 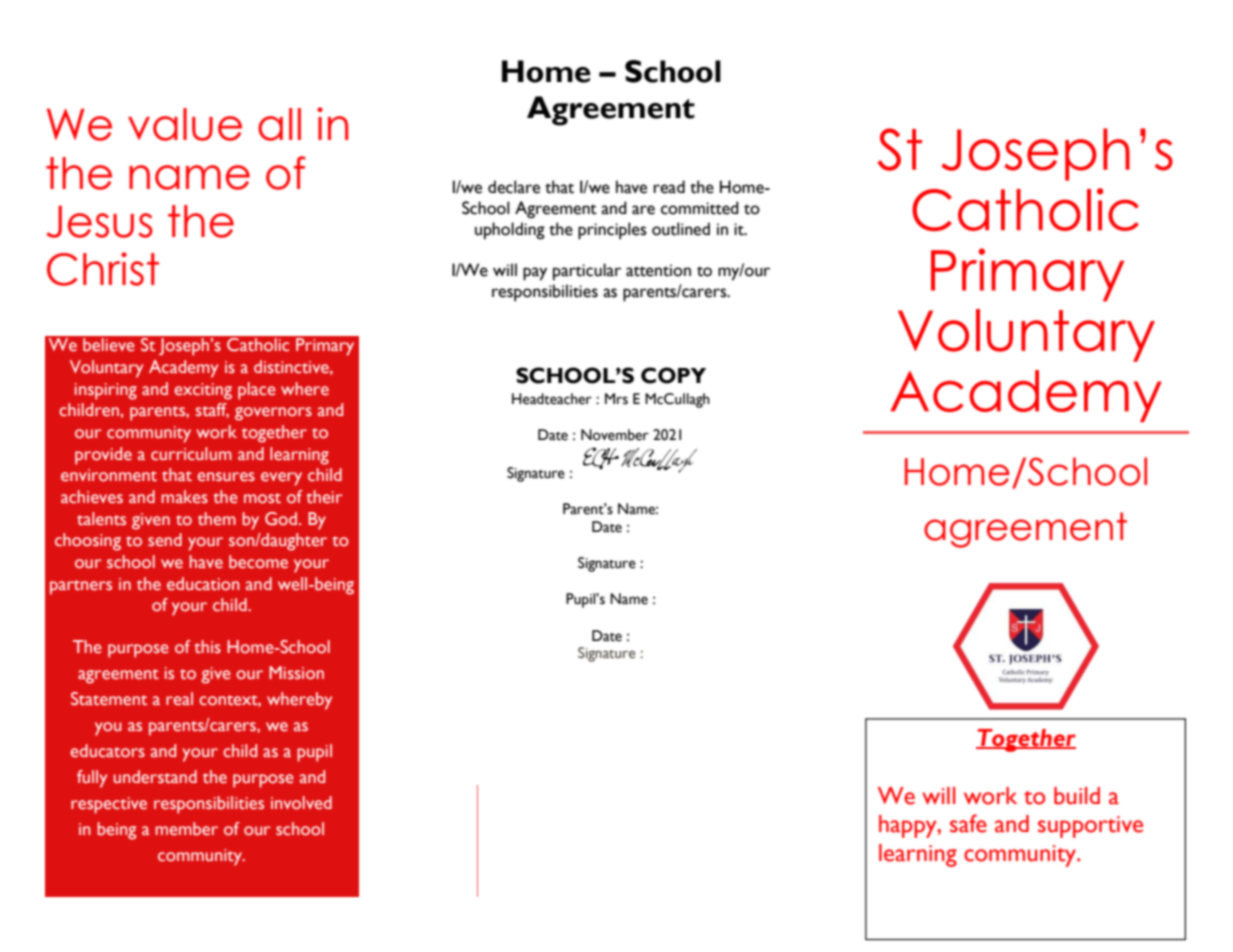 I want to click on November, so click(x=615, y=435).
